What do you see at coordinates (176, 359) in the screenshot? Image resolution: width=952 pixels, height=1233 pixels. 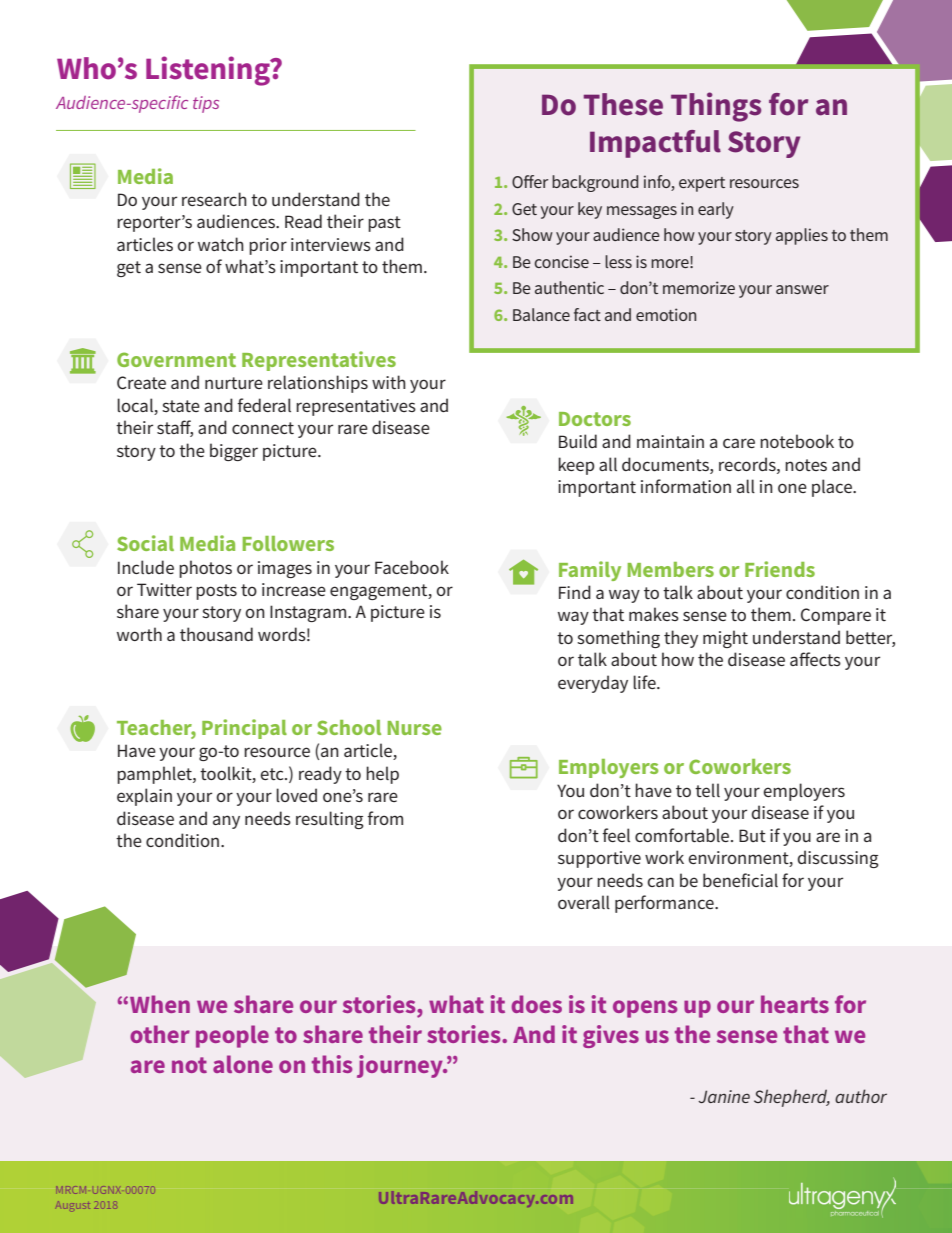 I see `Government` at bounding box center [176, 359].
